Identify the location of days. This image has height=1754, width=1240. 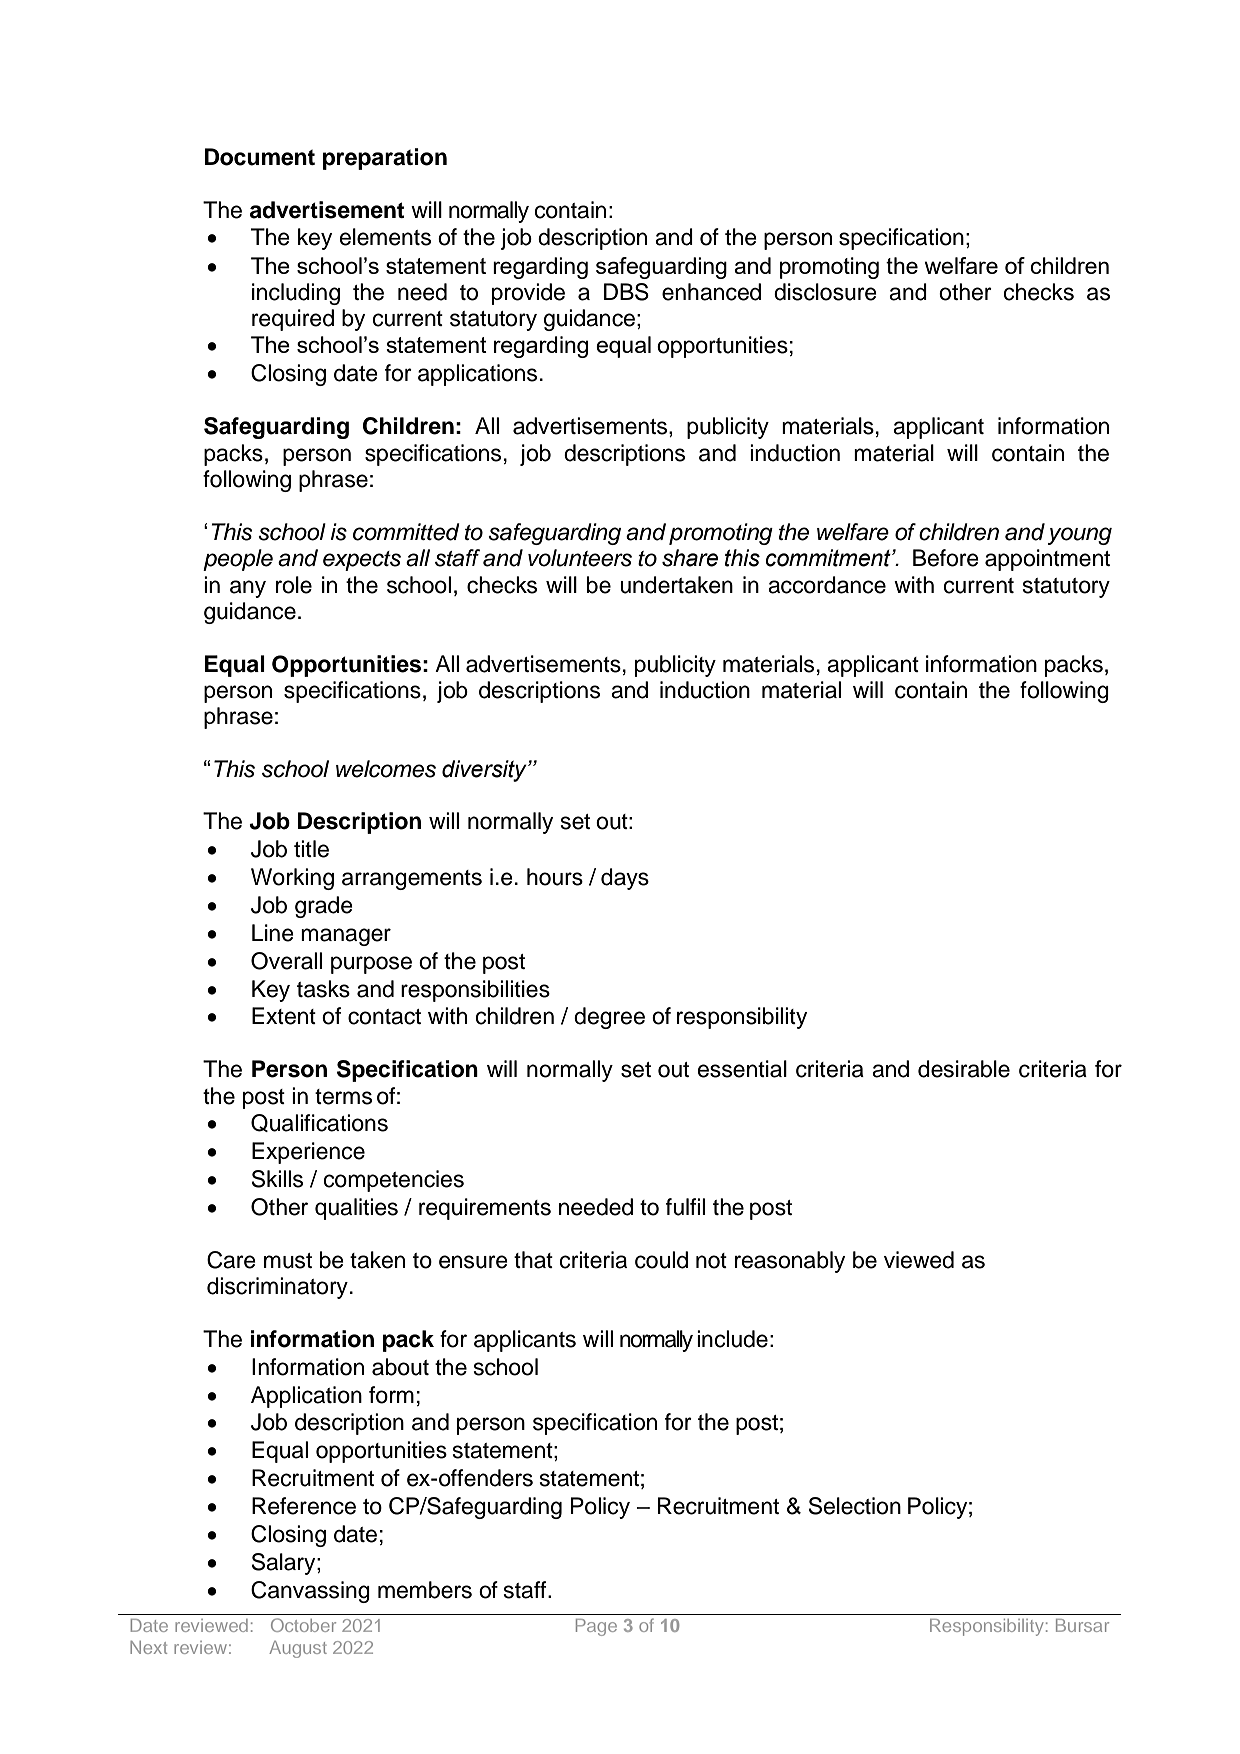
(625, 879).
